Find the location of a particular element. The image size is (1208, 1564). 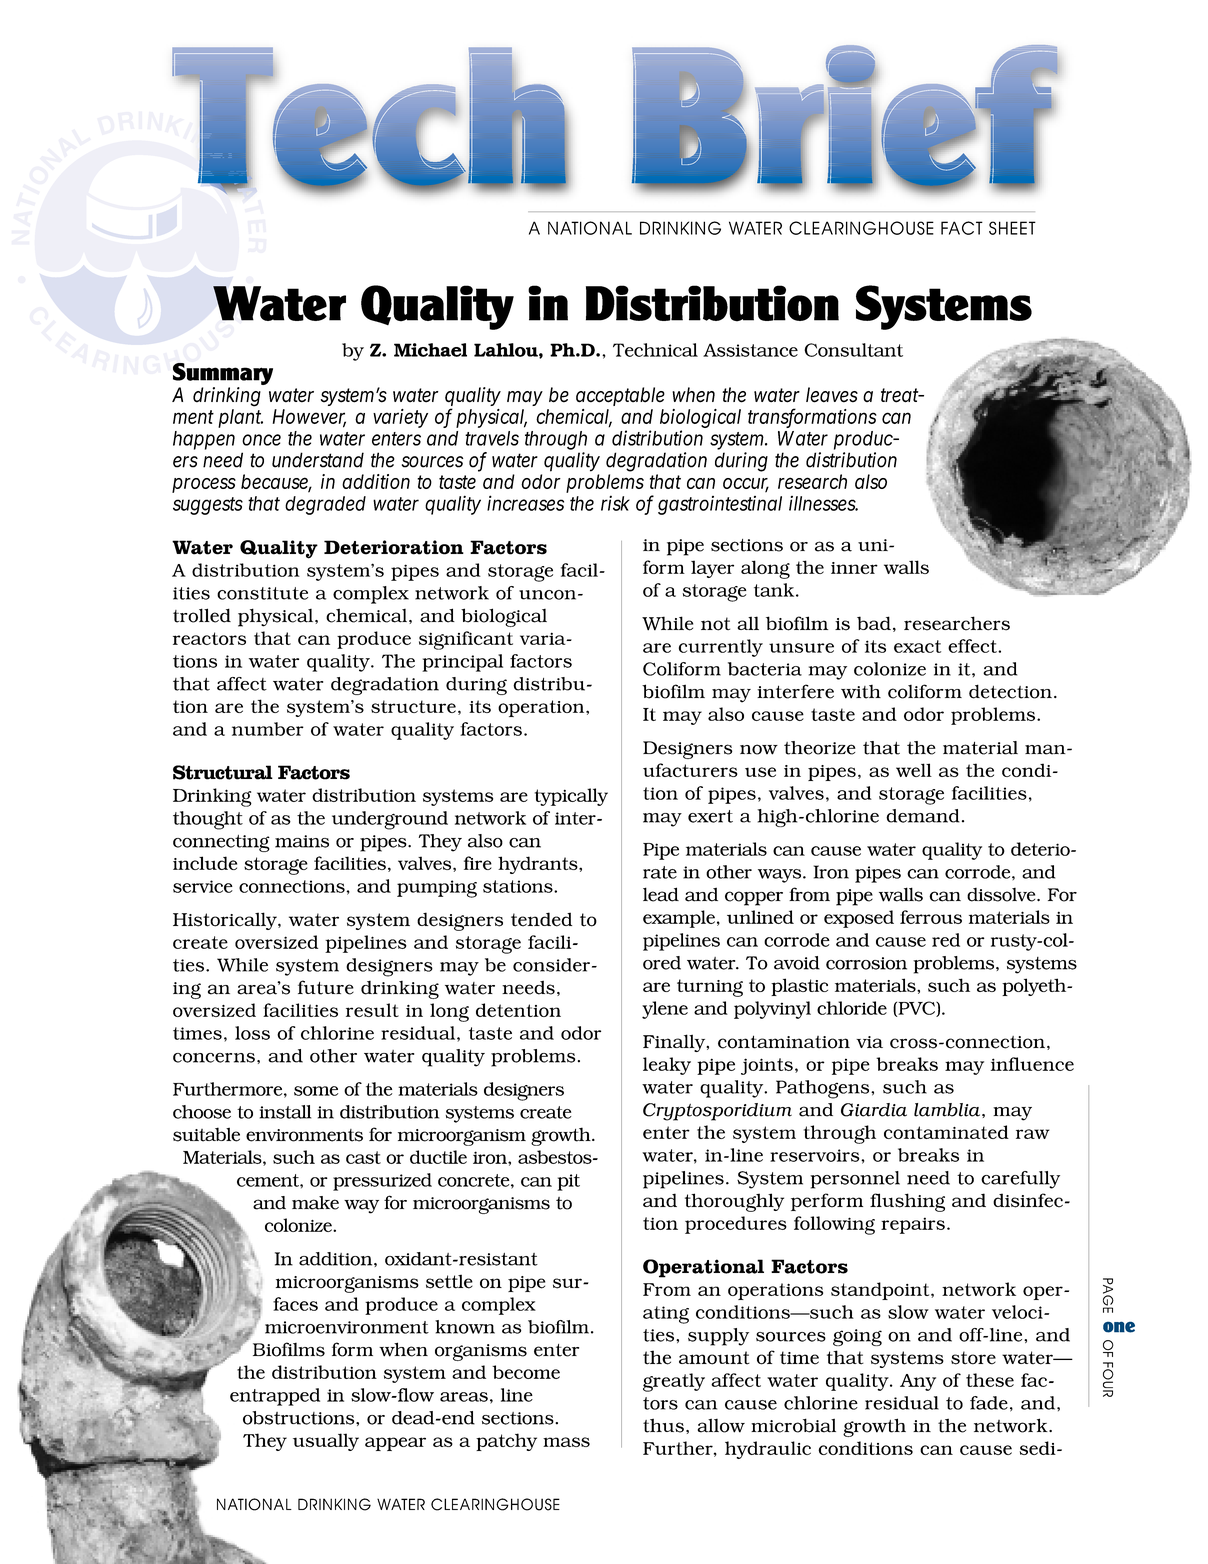

loss is located at coordinates (252, 1033).
